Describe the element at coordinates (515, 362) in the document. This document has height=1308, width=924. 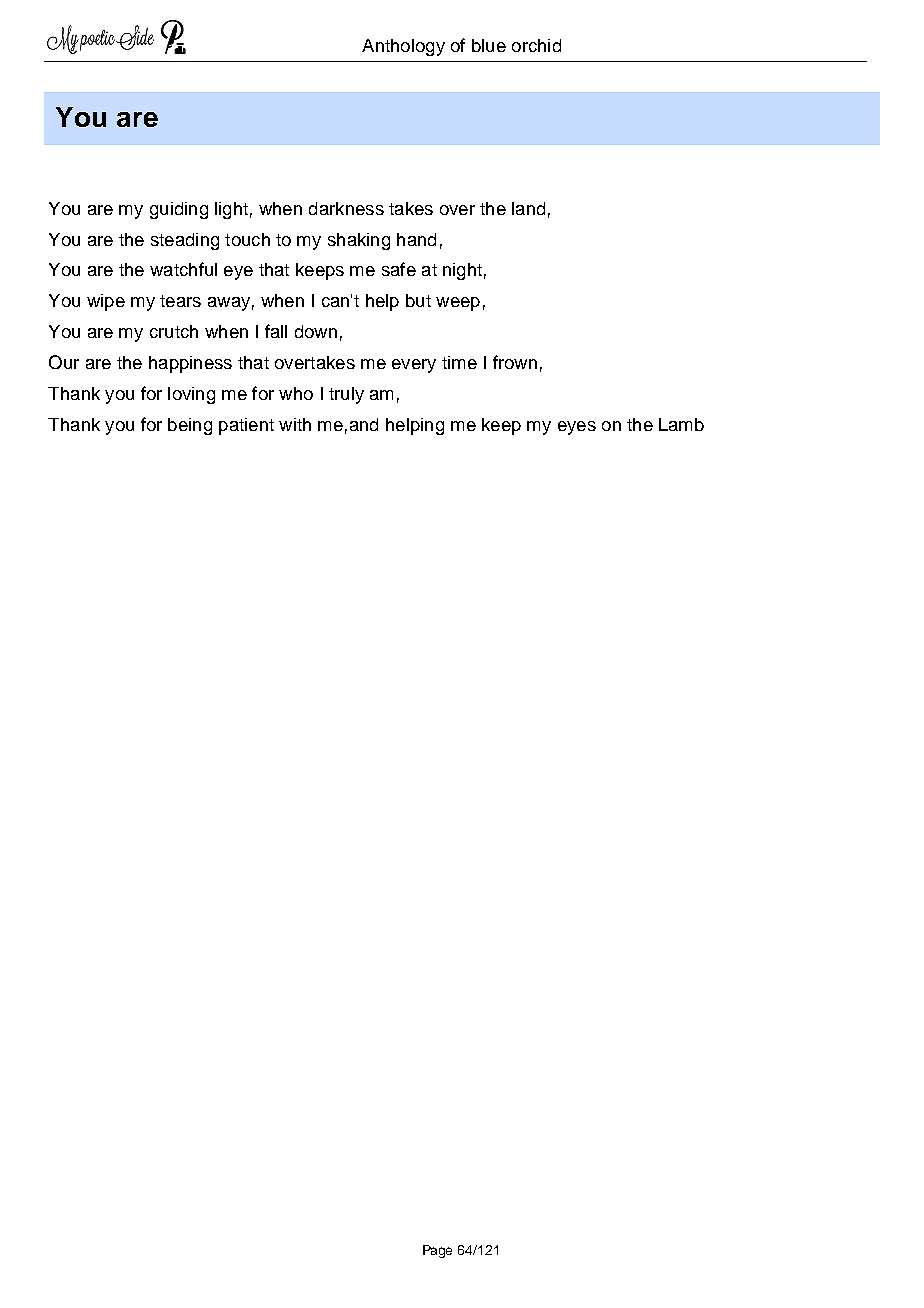
I see `frown` at that location.
